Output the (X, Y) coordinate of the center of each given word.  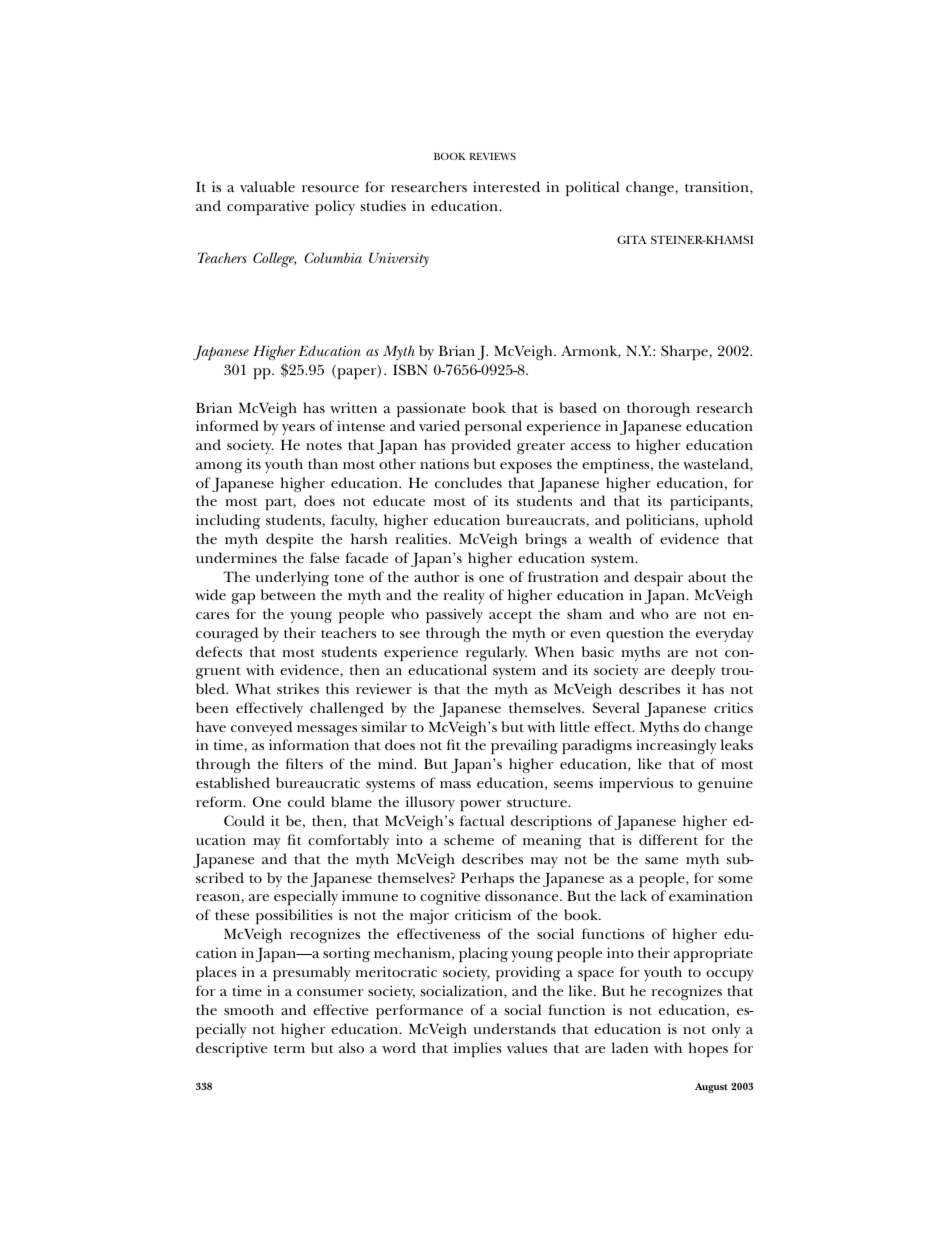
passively (454, 616)
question (635, 635)
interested (506, 186)
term (289, 1049)
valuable (267, 186)
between (288, 594)
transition (718, 187)
